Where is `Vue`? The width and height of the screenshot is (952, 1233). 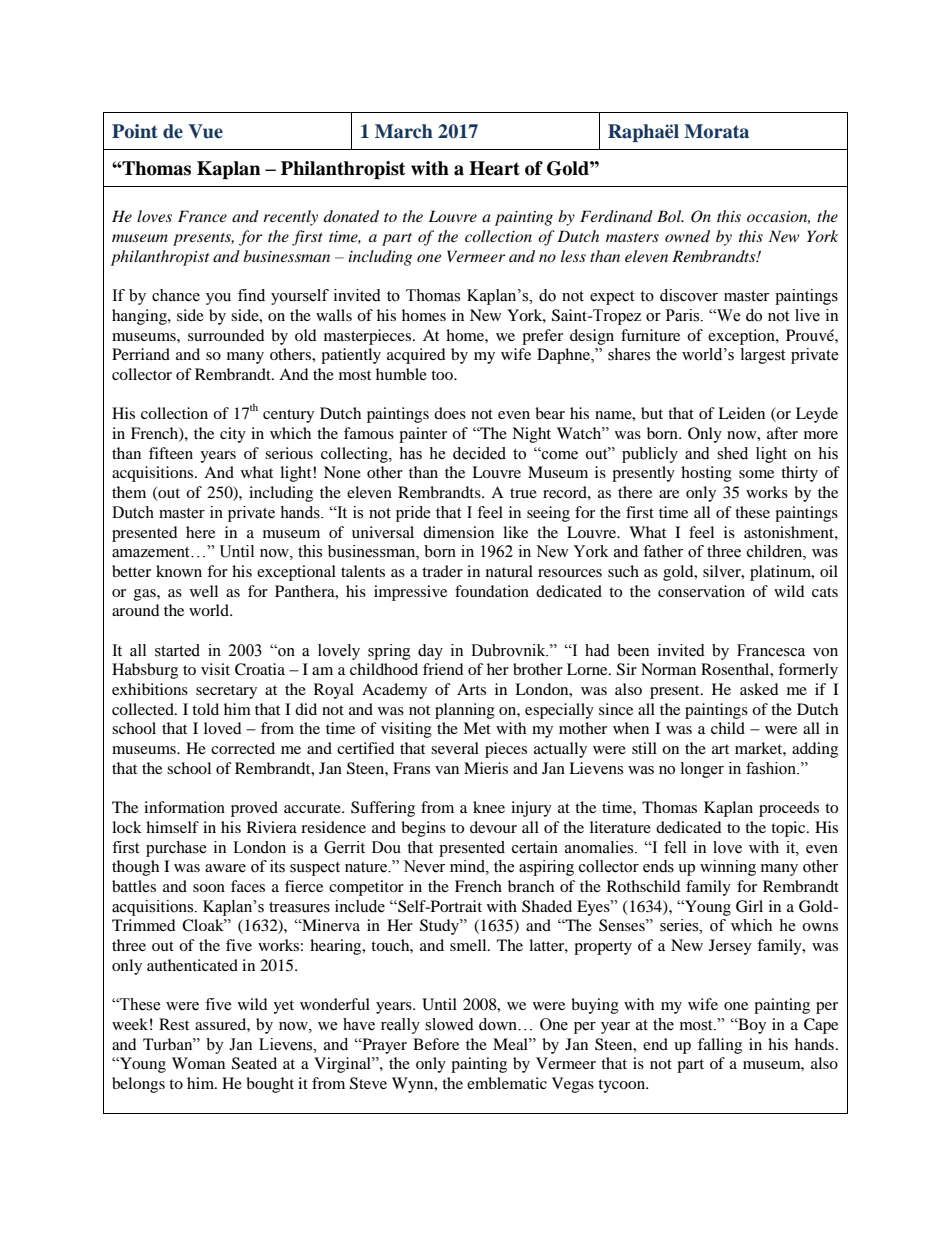 Vue is located at coordinates (205, 131).
